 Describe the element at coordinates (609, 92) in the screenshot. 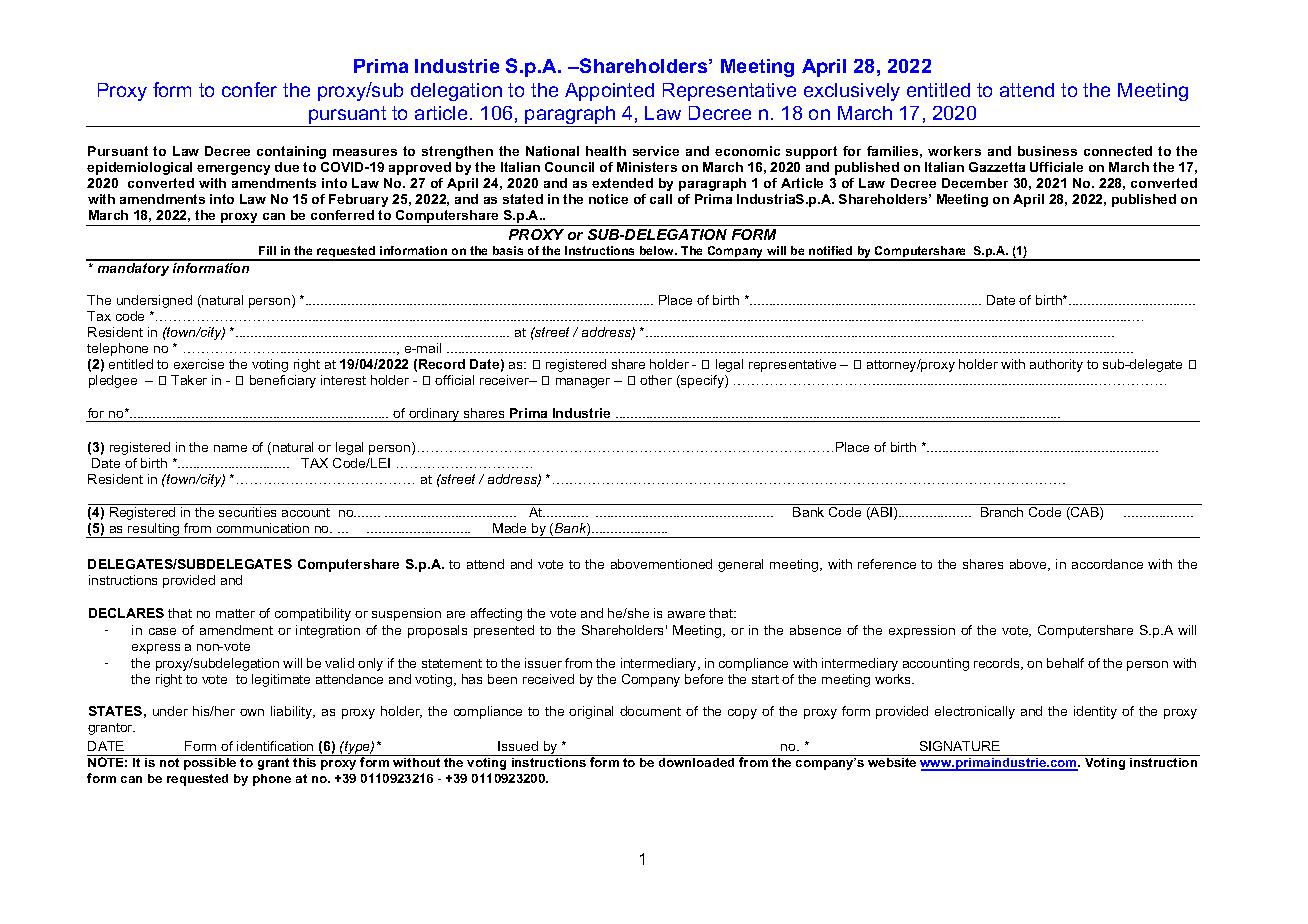

I see `Appointed` at that location.
